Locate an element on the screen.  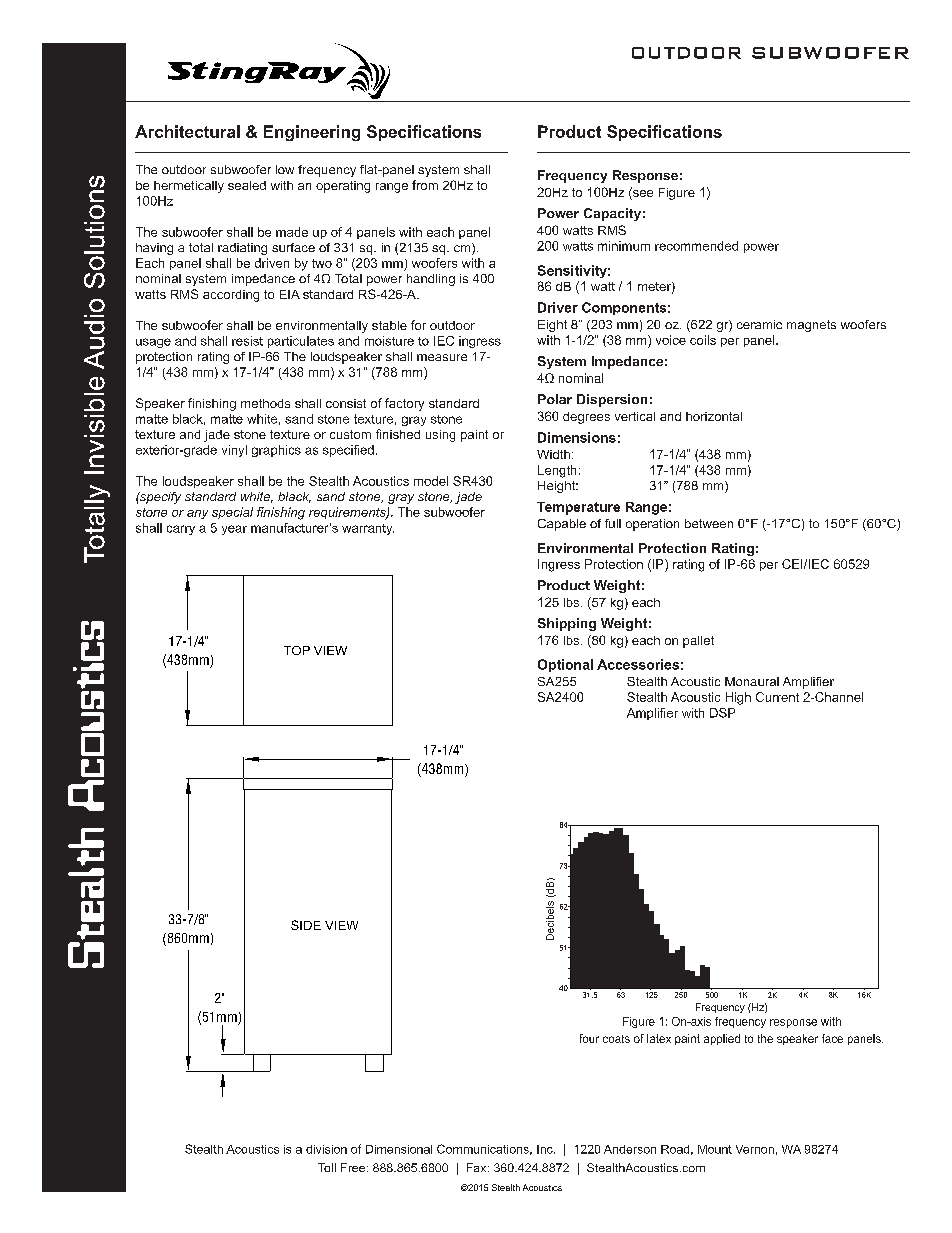
model is located at coordinates (431, 481).
